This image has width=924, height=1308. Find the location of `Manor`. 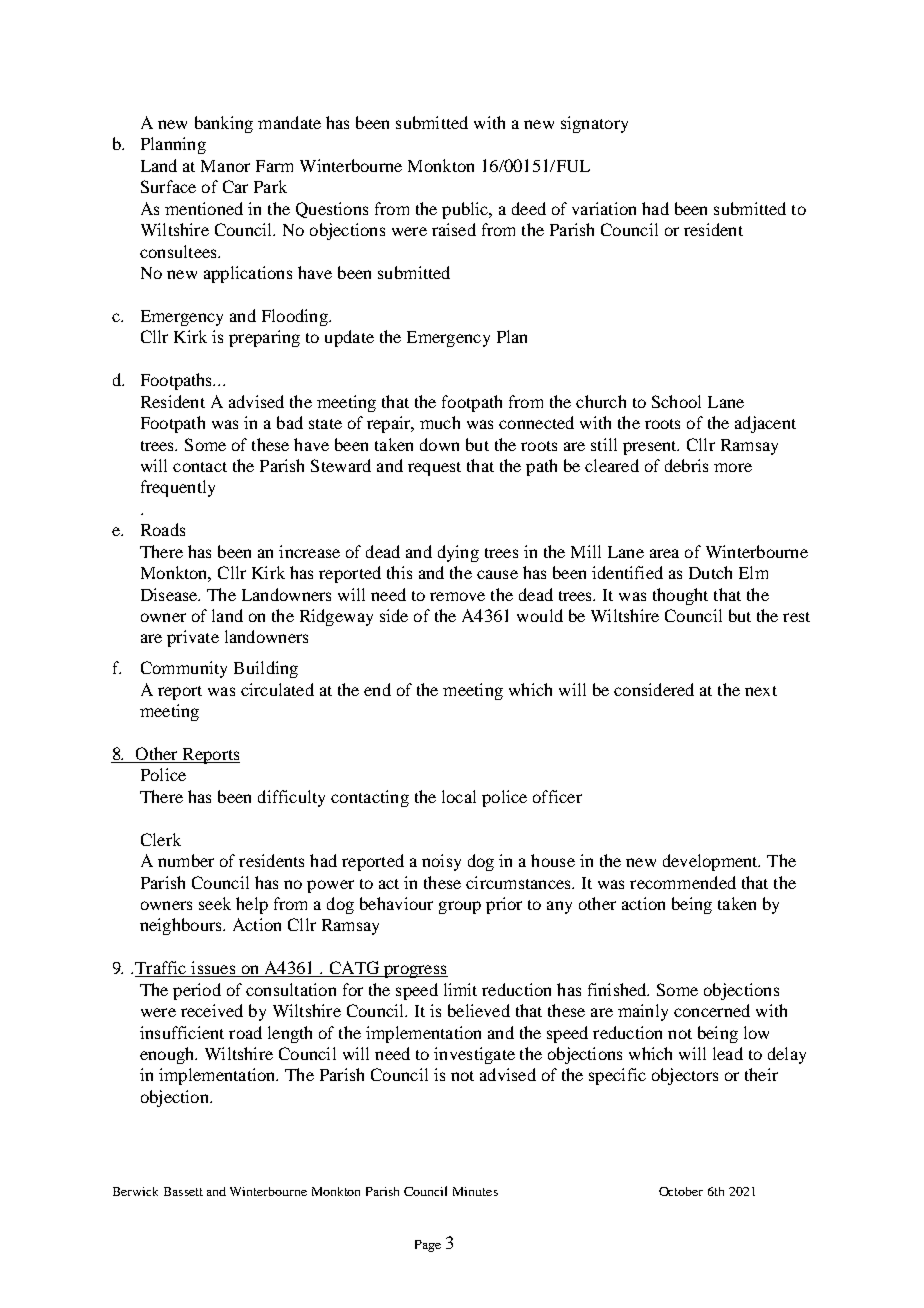

Manor is located at coordinates (225, 166).
